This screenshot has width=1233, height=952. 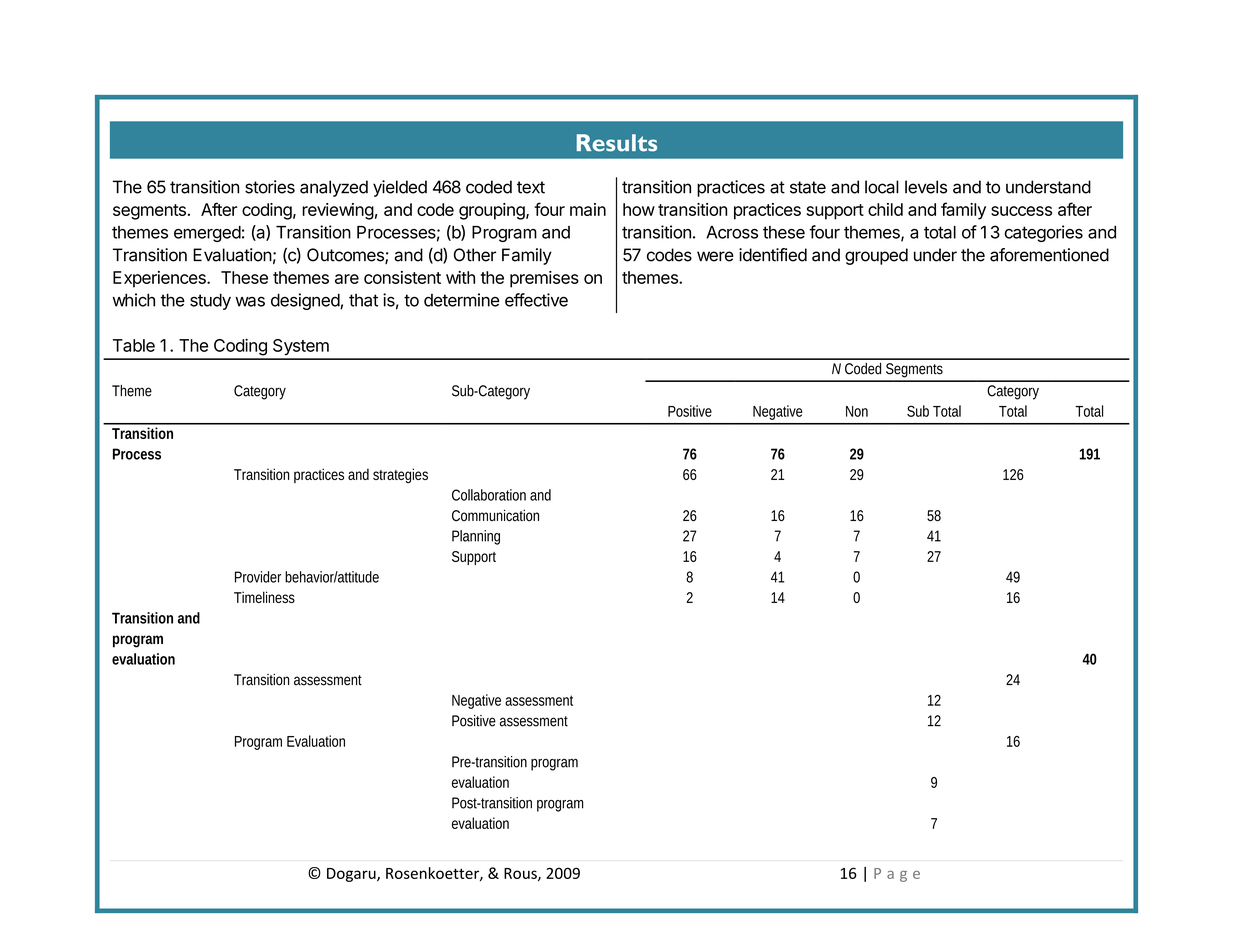 What do you see at coordinates (495, 515) in the screenshot?
I see `Communication` at bounding box center [495, 515].
